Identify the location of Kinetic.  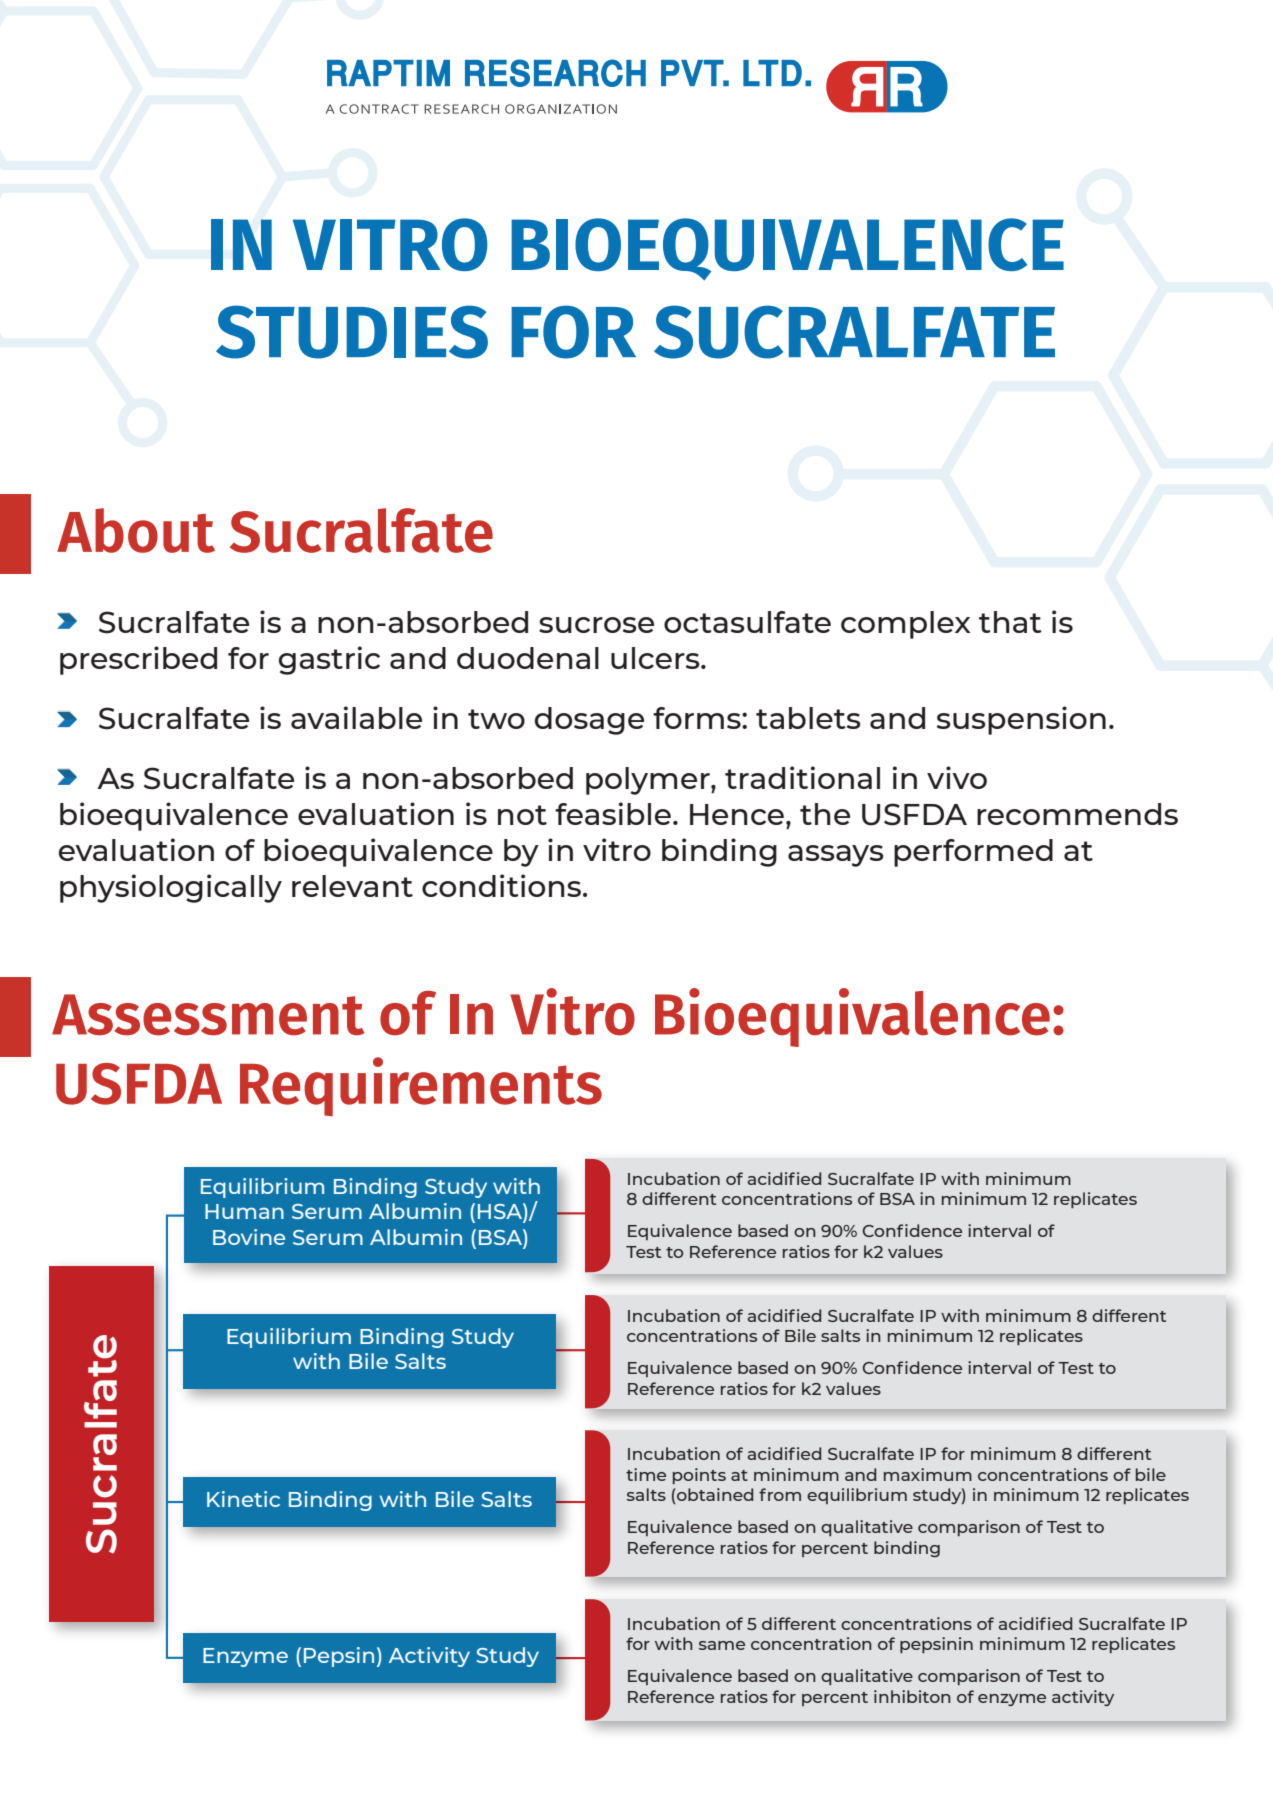
(243, 1499).
